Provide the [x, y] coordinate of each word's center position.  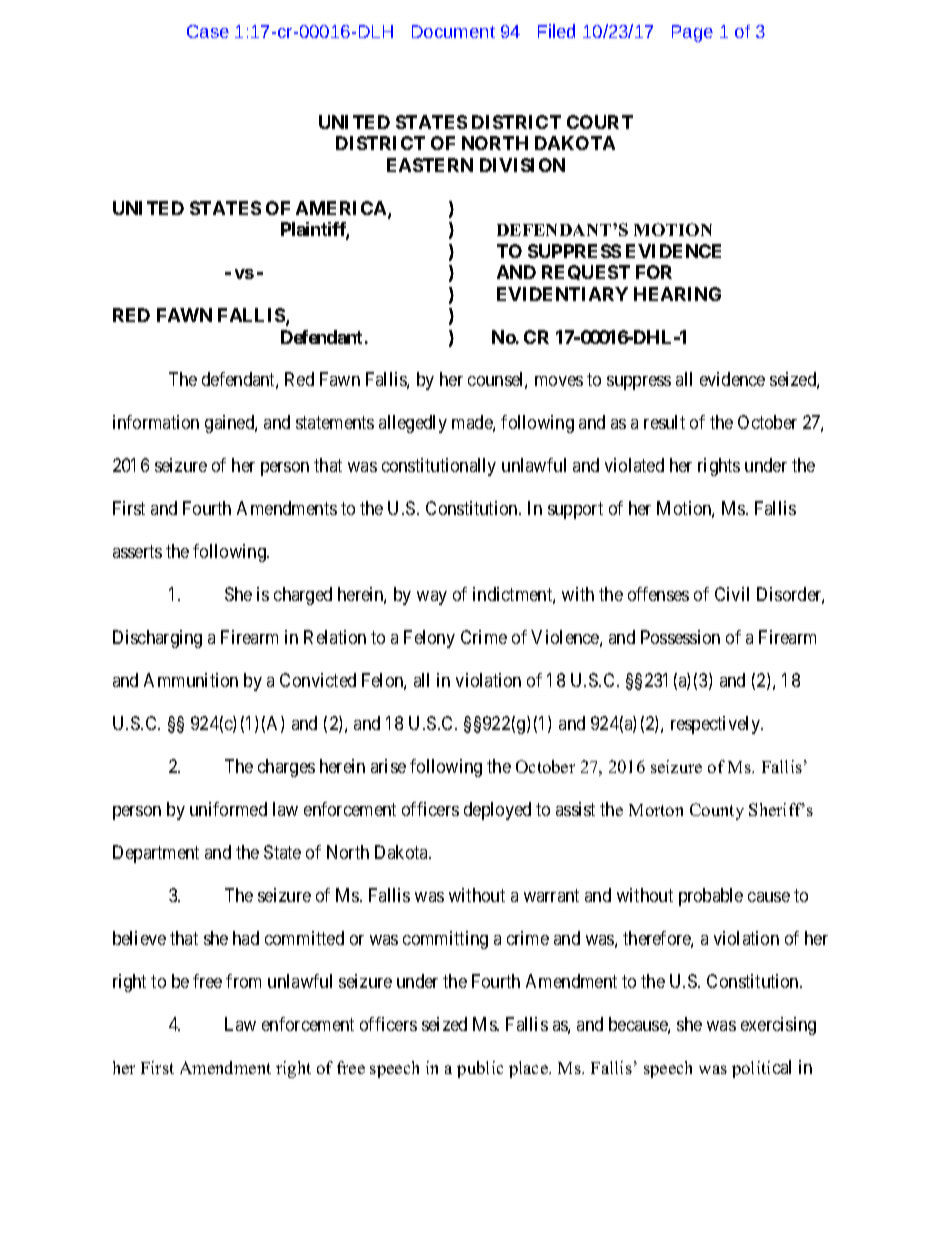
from [243, 981]
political [761, 1069]
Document [453, 31]
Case [208, 31]
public [480, 1069]
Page [692, 33]
